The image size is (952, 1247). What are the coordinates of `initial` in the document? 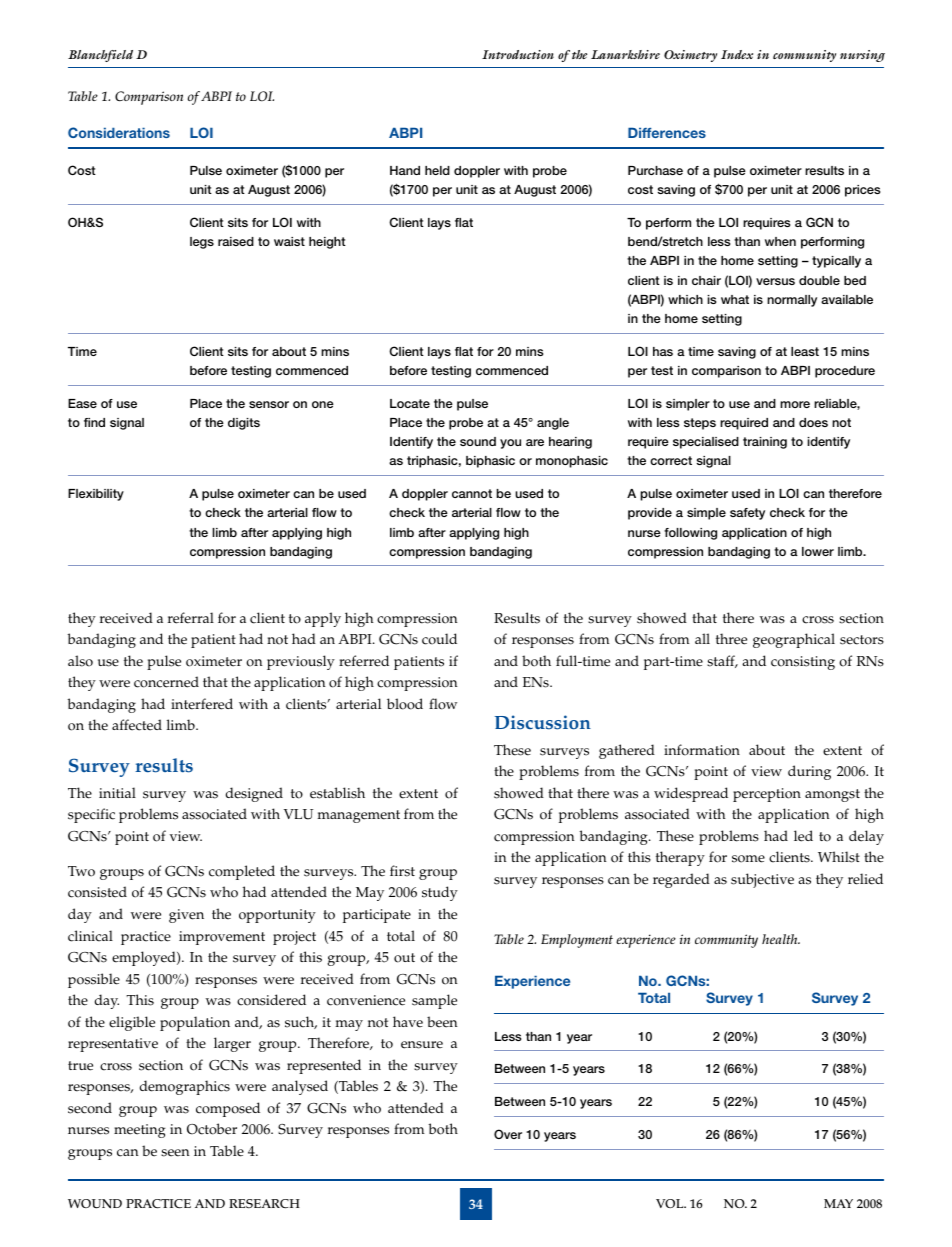 It's located at (117, 792).
